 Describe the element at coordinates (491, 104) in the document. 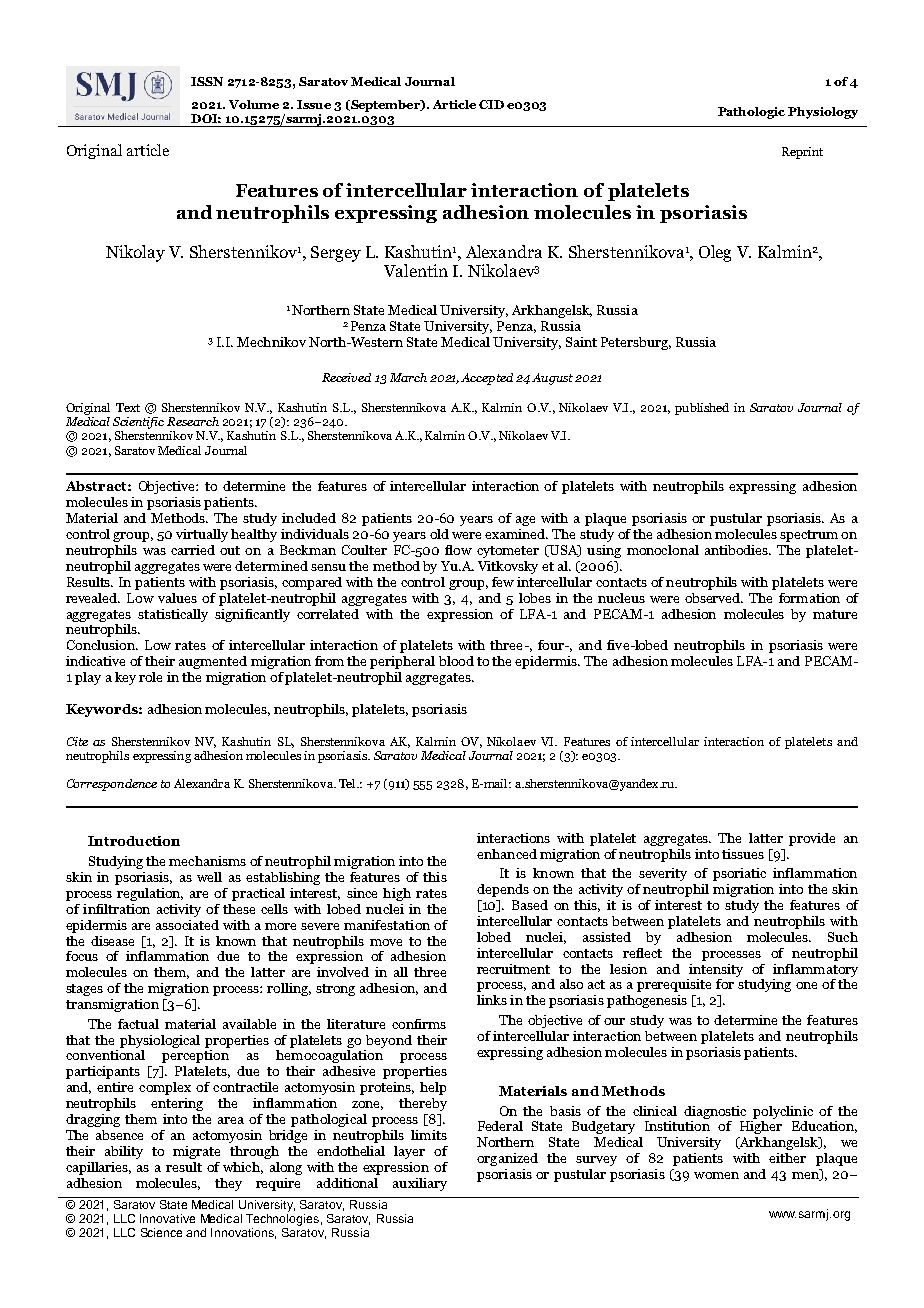

I see `CID` at that location.
